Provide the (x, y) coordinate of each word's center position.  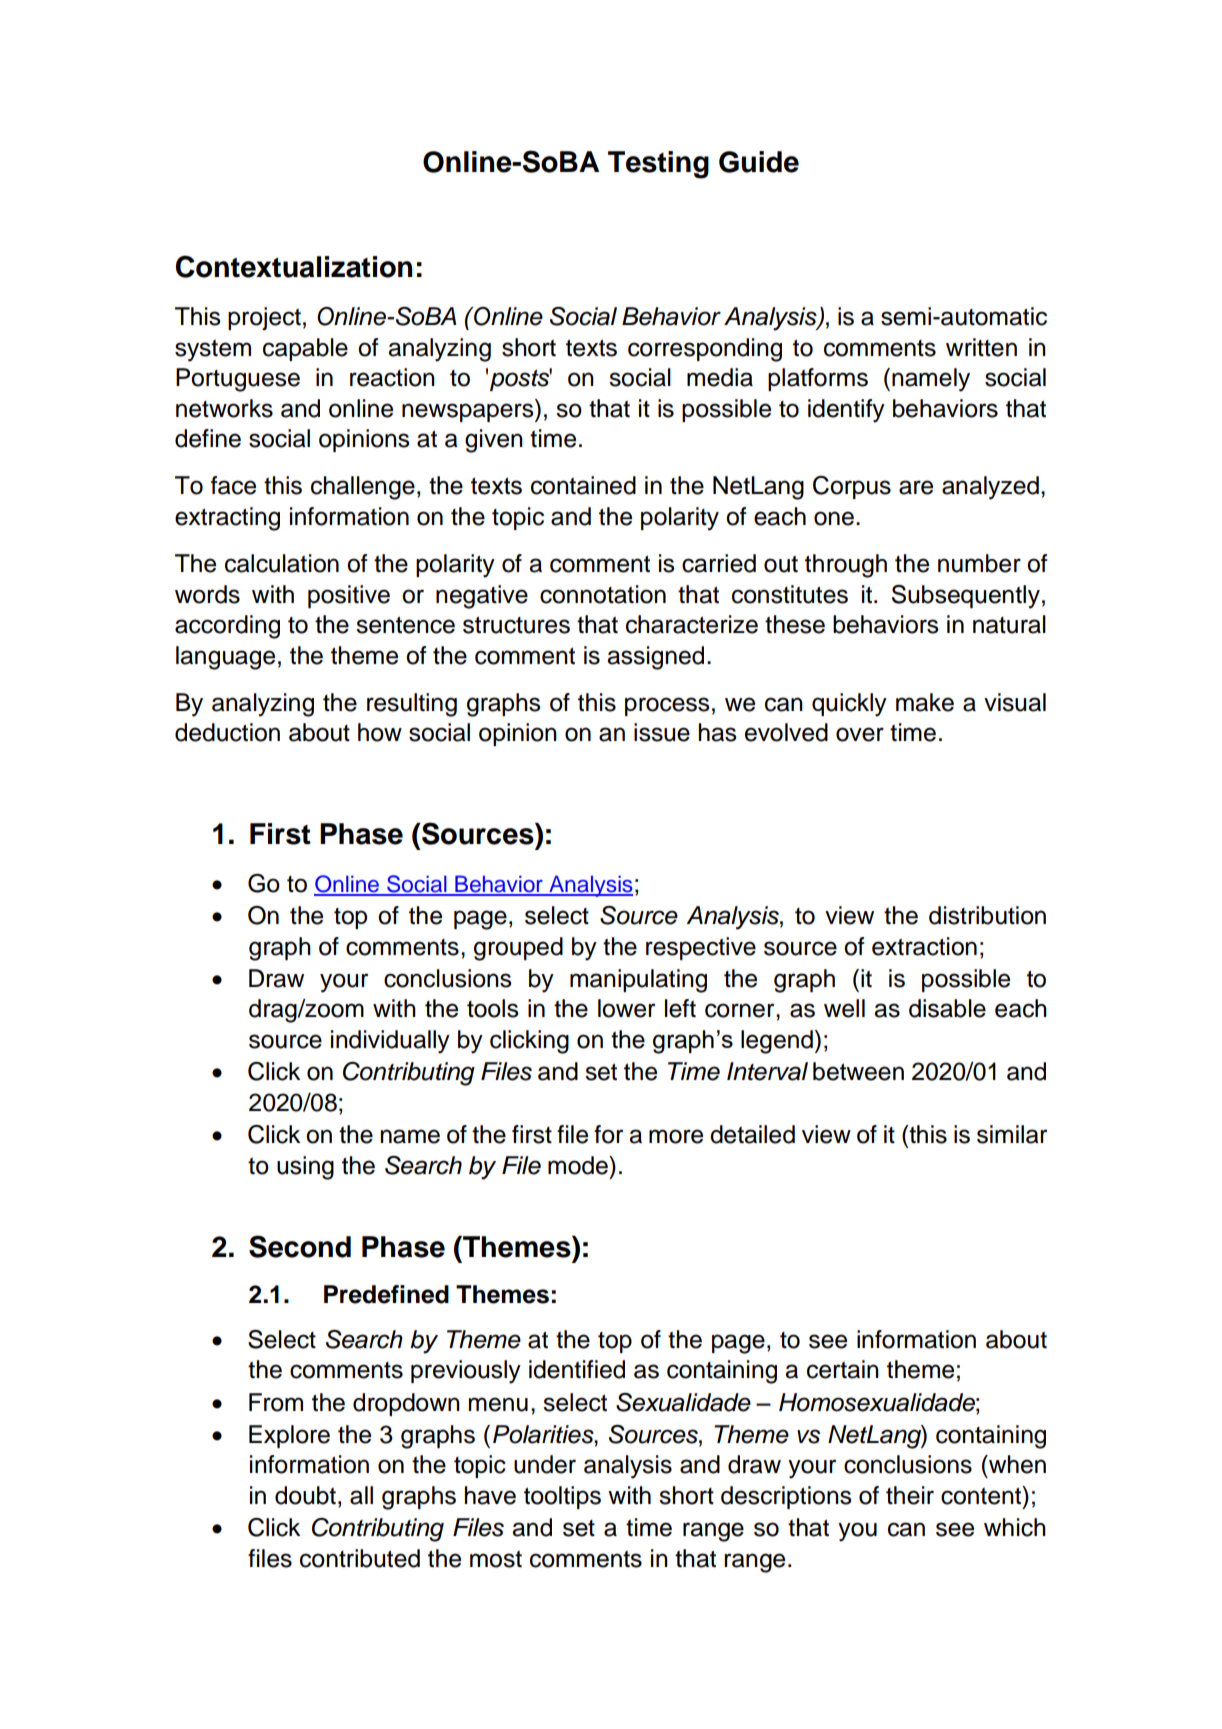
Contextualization (294, 266)
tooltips (562, 1497)
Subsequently (966, 597)
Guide (759, 162)
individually (390, 1042)
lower (626, 1008)
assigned (655, 658)
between (858, 1071)
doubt (305, 1495)
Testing (658, 165)
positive (349, 596)
